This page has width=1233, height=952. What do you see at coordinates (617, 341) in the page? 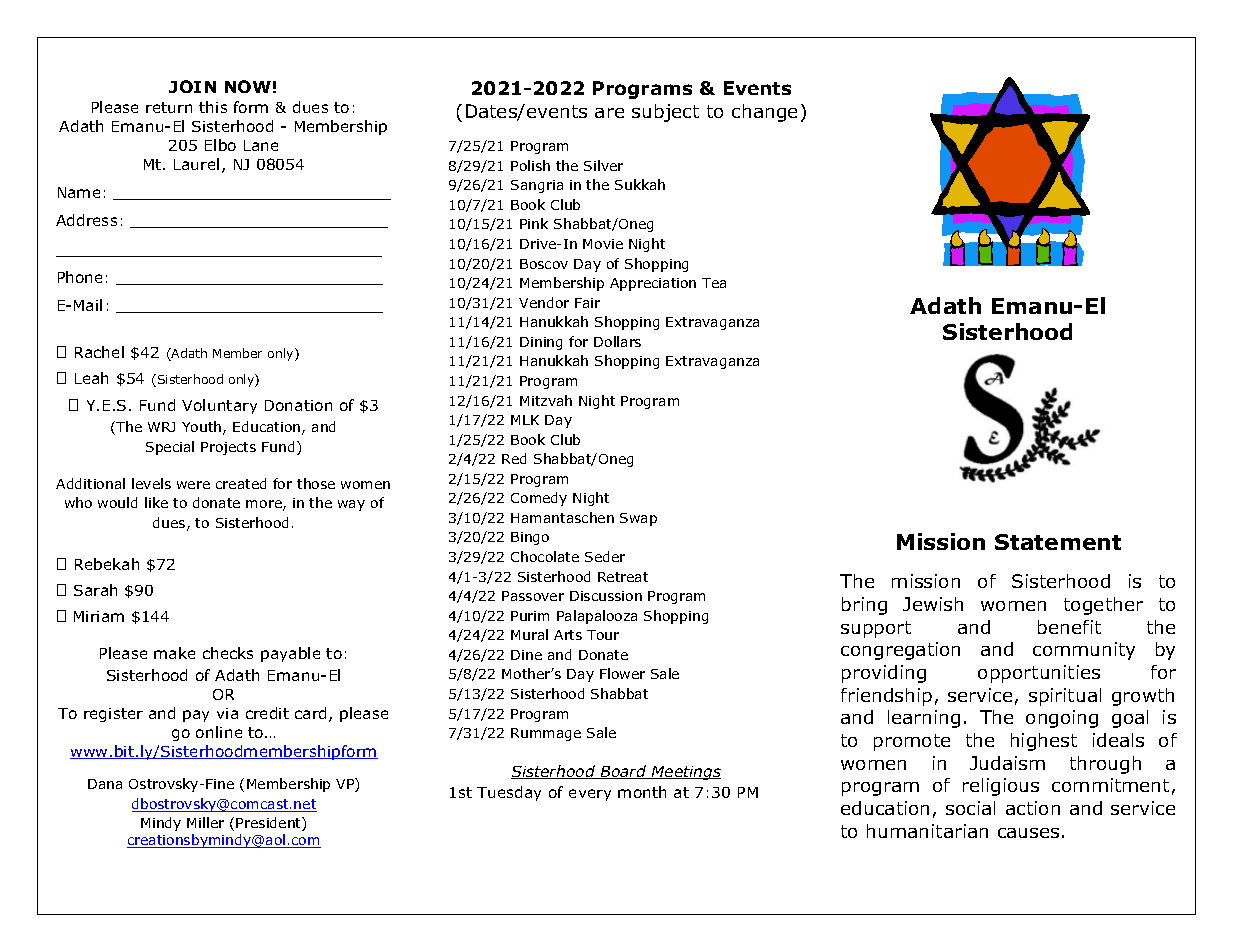
I see `Dollars` at bounding box center [617, 341].
